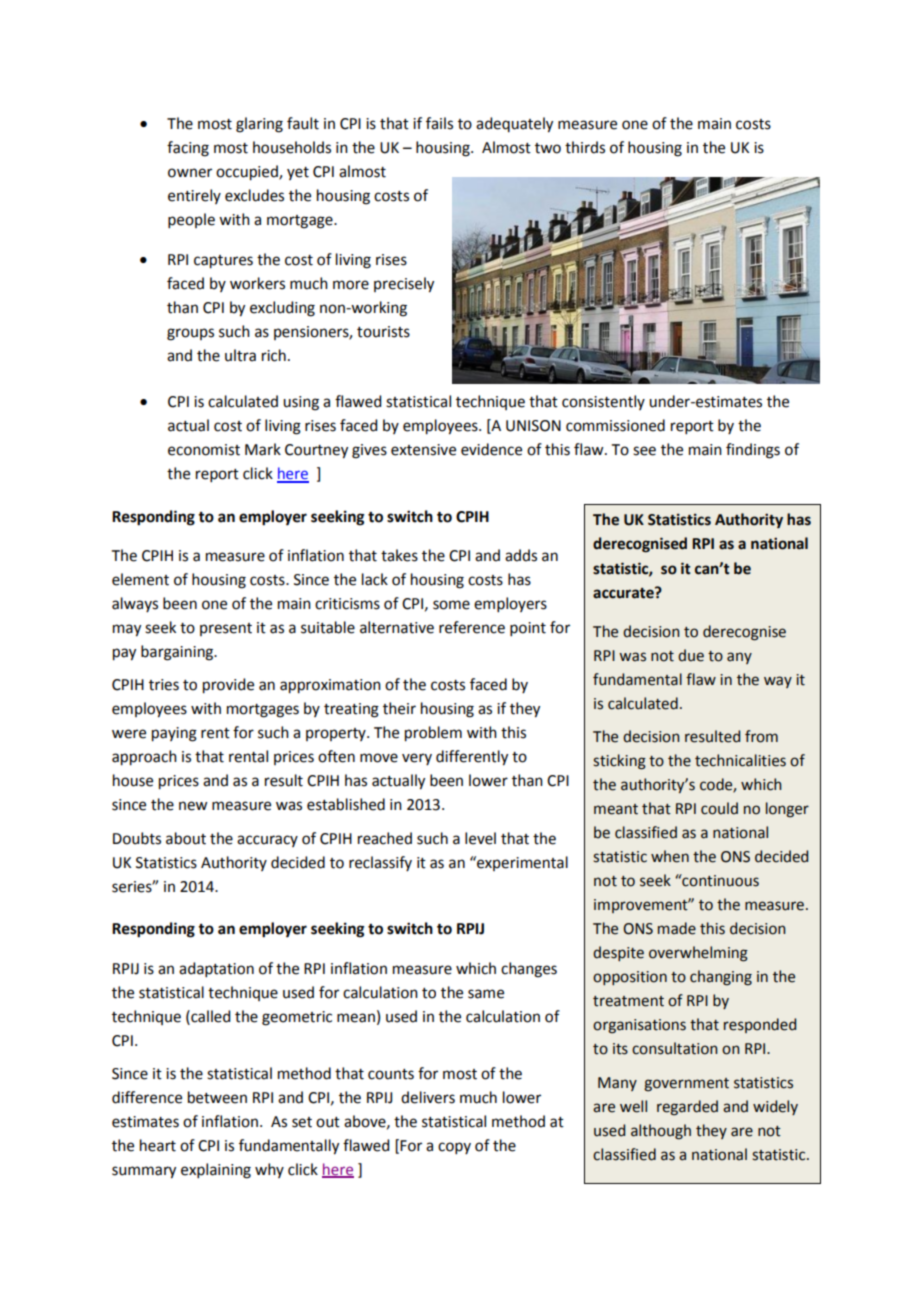  Describe the element at coordinates (178, 653) in the screenshot. I see `bargaining` at that location.
